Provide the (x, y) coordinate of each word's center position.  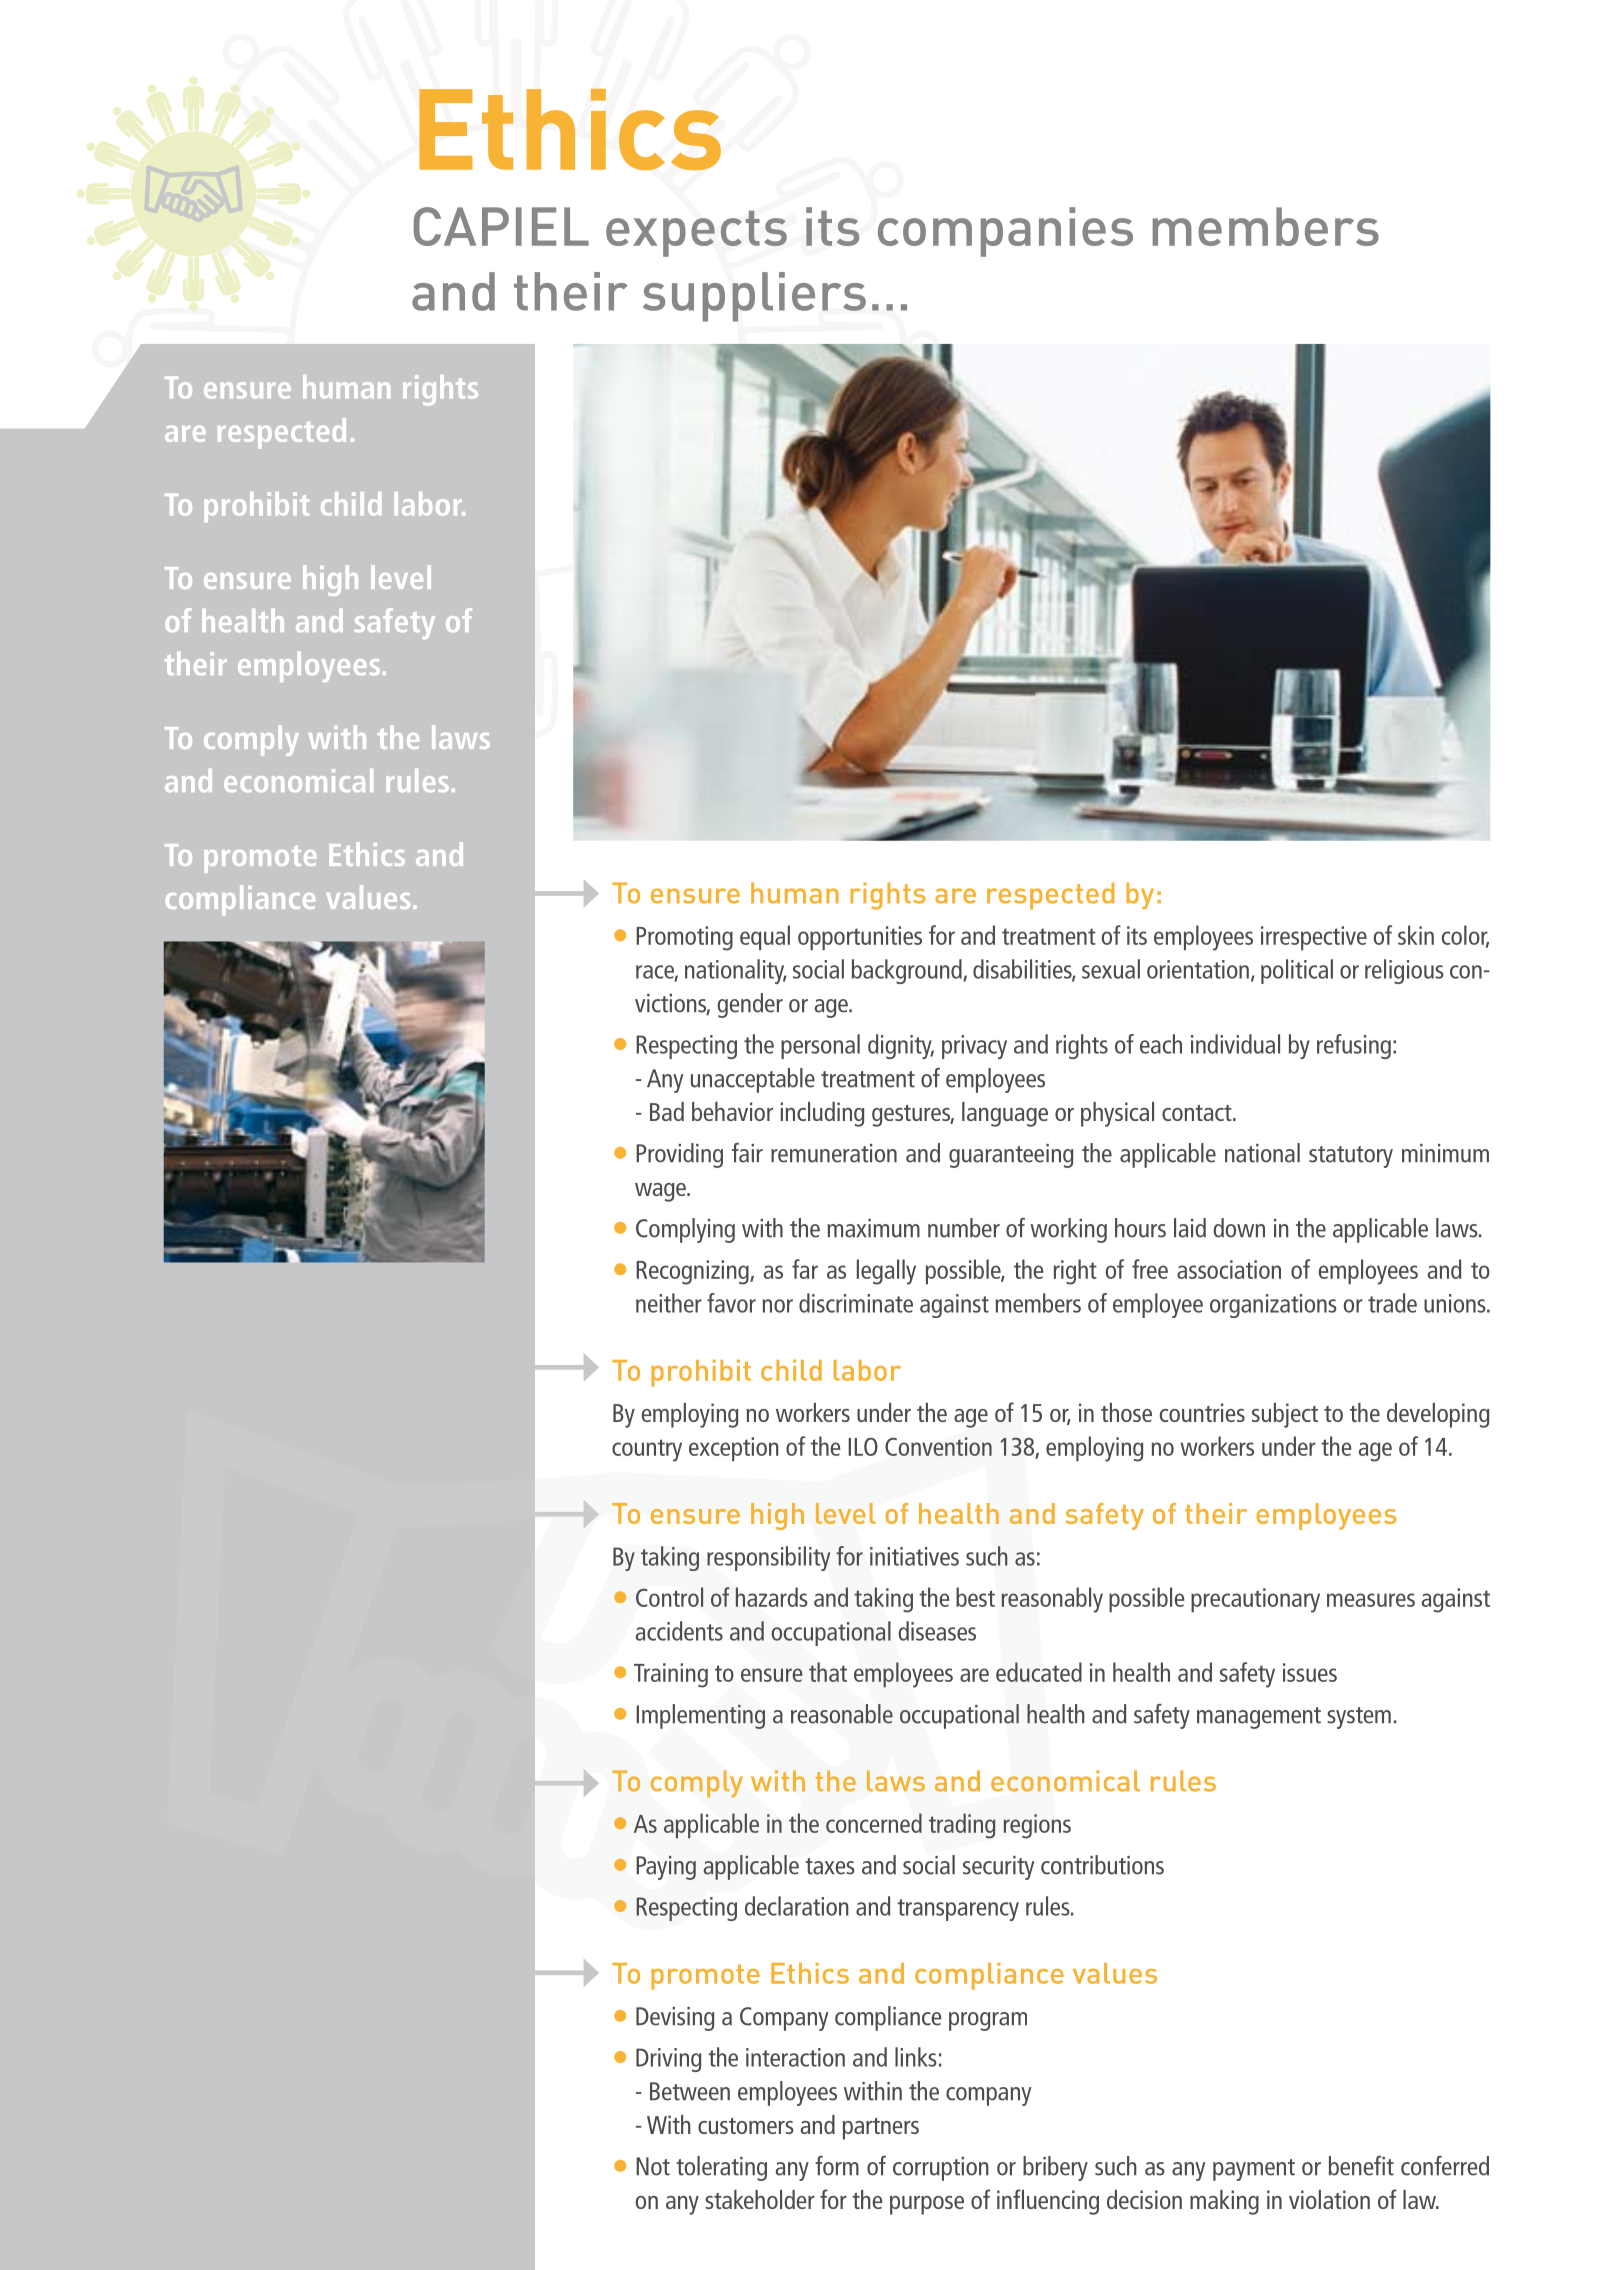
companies (1005, 232)
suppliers (754, 297)
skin (1416, 935)
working (1068, 1230)
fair (747, 1153)
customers (746, 2126)
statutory (1351, 1157)
